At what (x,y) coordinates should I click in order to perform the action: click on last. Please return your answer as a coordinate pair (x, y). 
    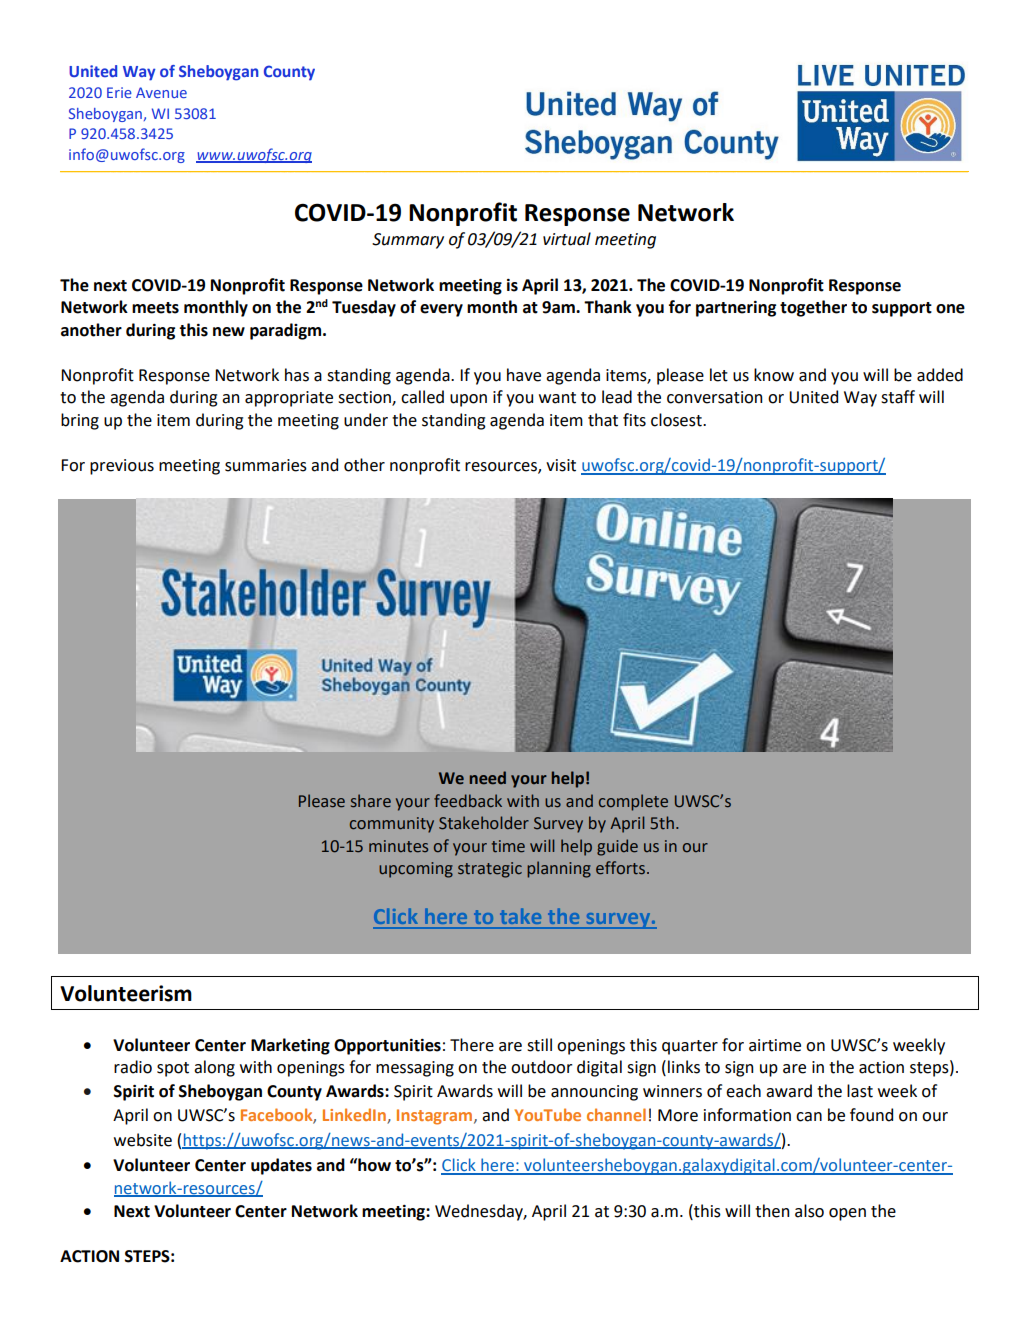
    Looking at the image, I should click on (860, 1091).
